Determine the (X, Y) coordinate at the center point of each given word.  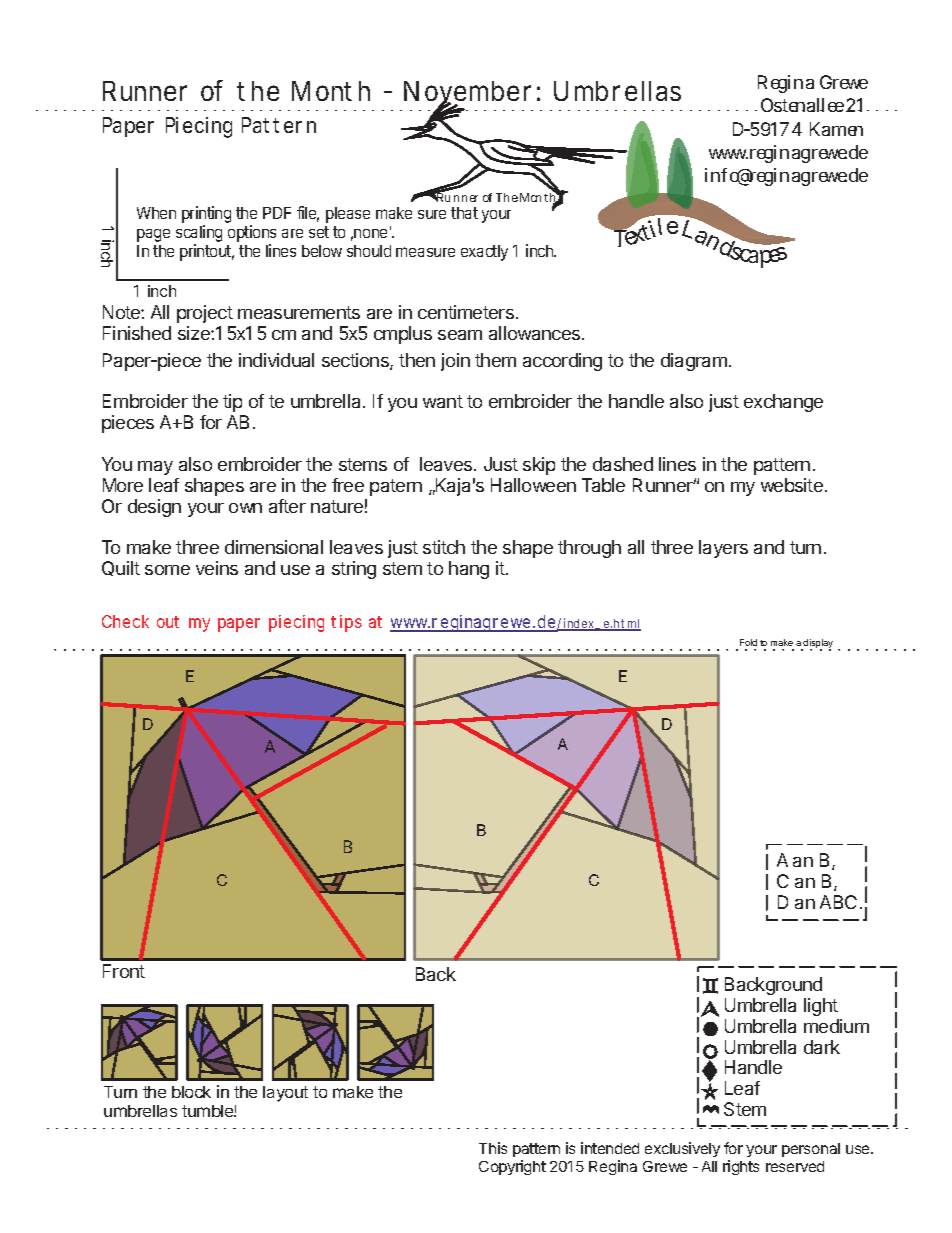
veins (217, 568)
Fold (748, 642)
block (191, 1092)
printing (206, 216)
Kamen (836, 129)
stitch (444, 547)
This (493, 1148)
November (467, 92)
